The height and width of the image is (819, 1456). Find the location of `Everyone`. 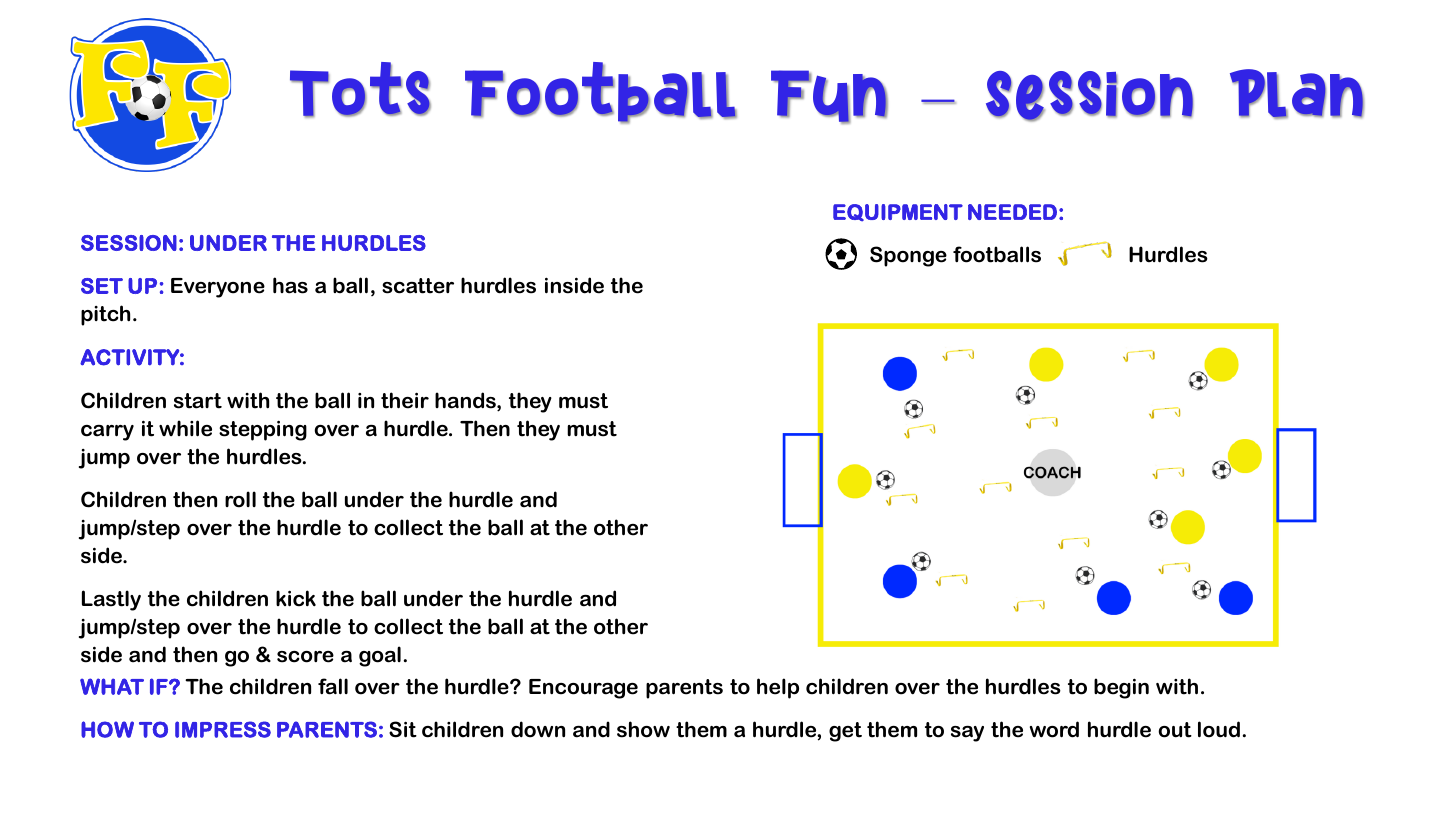

Everyone is located at coordinates (218, 288).
